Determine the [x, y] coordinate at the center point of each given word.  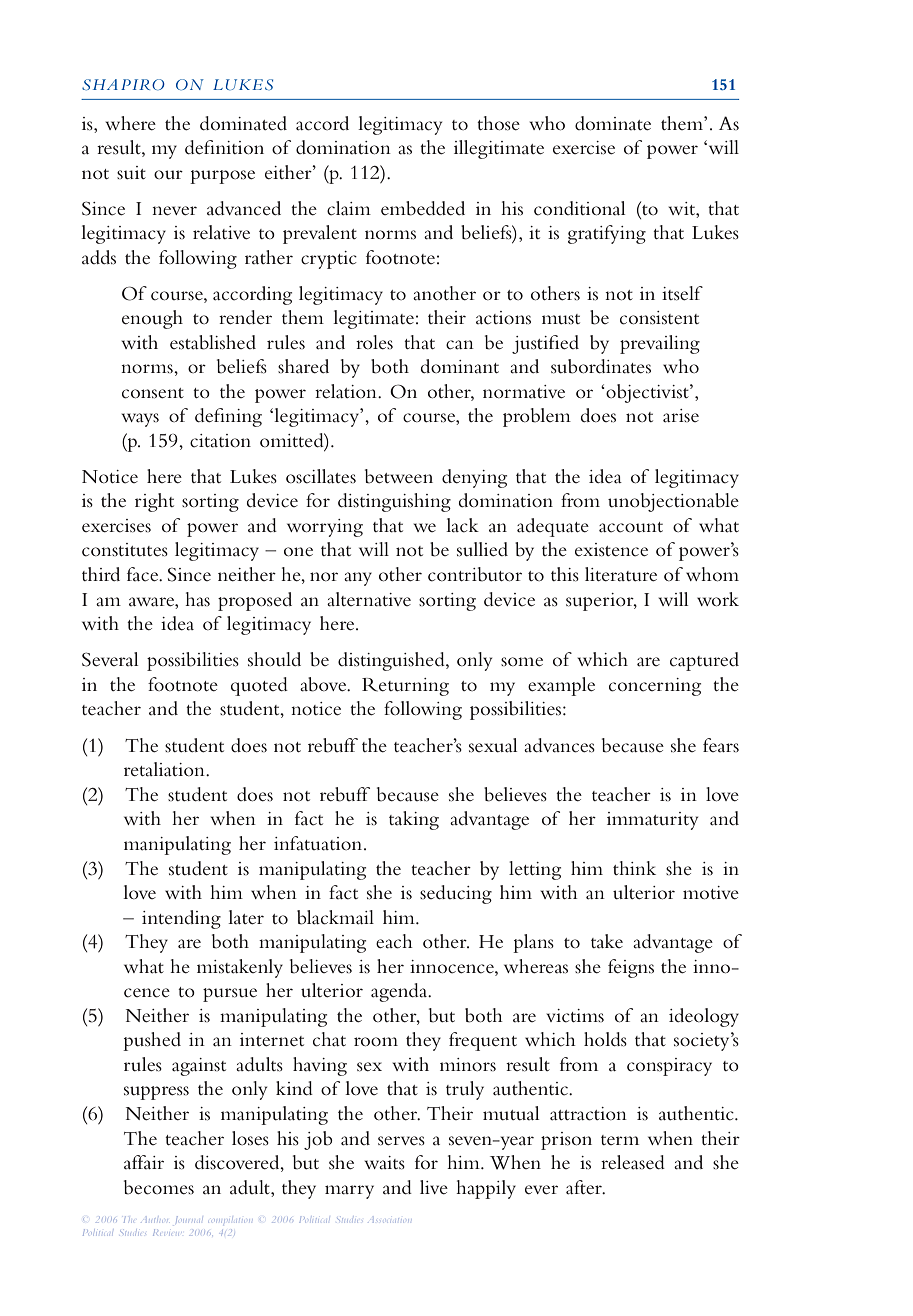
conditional [580, 208]
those [498, 123]
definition [224, 147]
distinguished [392, 661]
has [197, 599]
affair [144, 1162]
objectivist [647, 393]
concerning [655, 687]
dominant [460, 366]
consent [153, 393]
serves [401, 1141]
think [634, 868]
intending [181, 919]
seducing [456, 894]
